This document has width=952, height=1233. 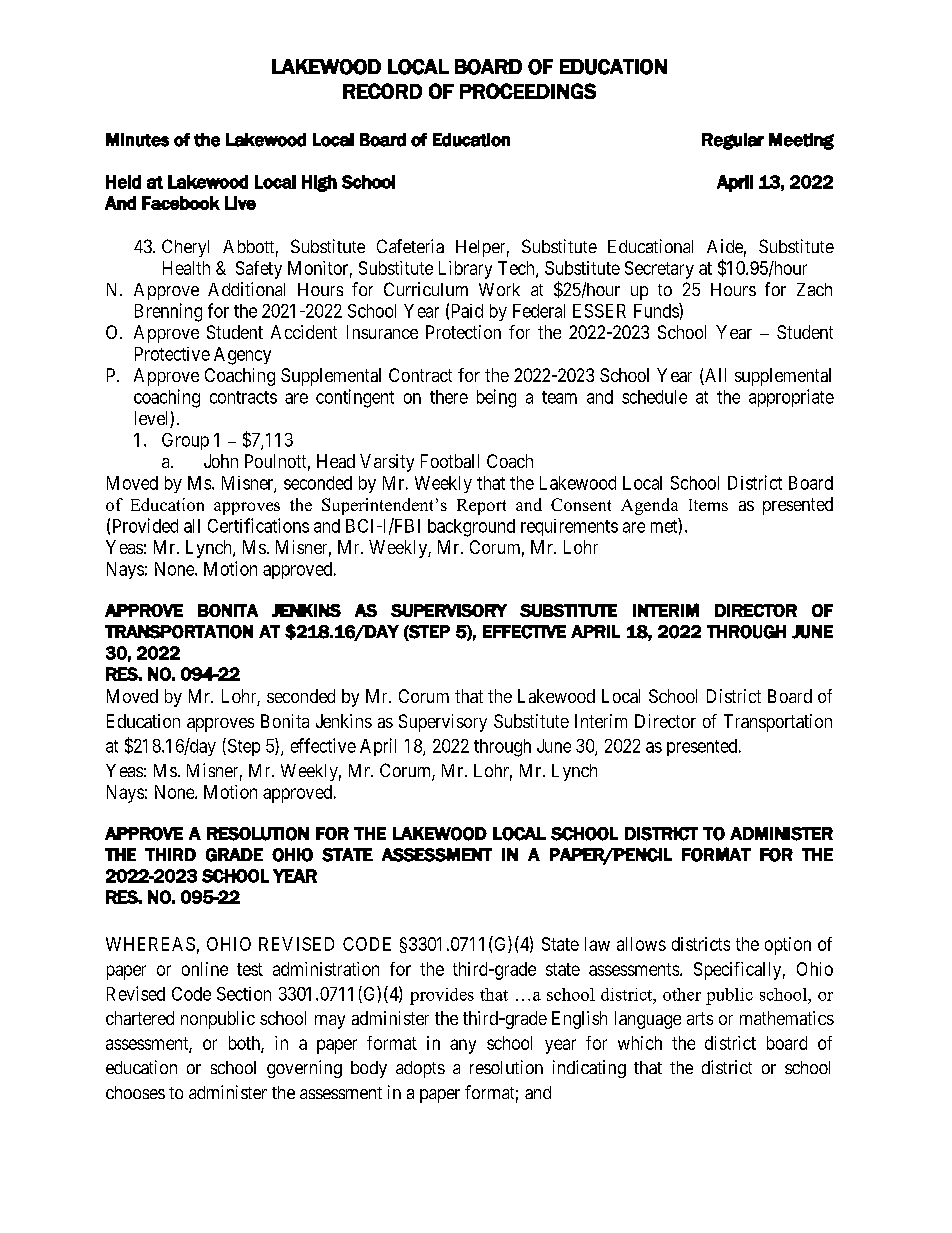 I want to click on Group, so click(x=185, y=441).
